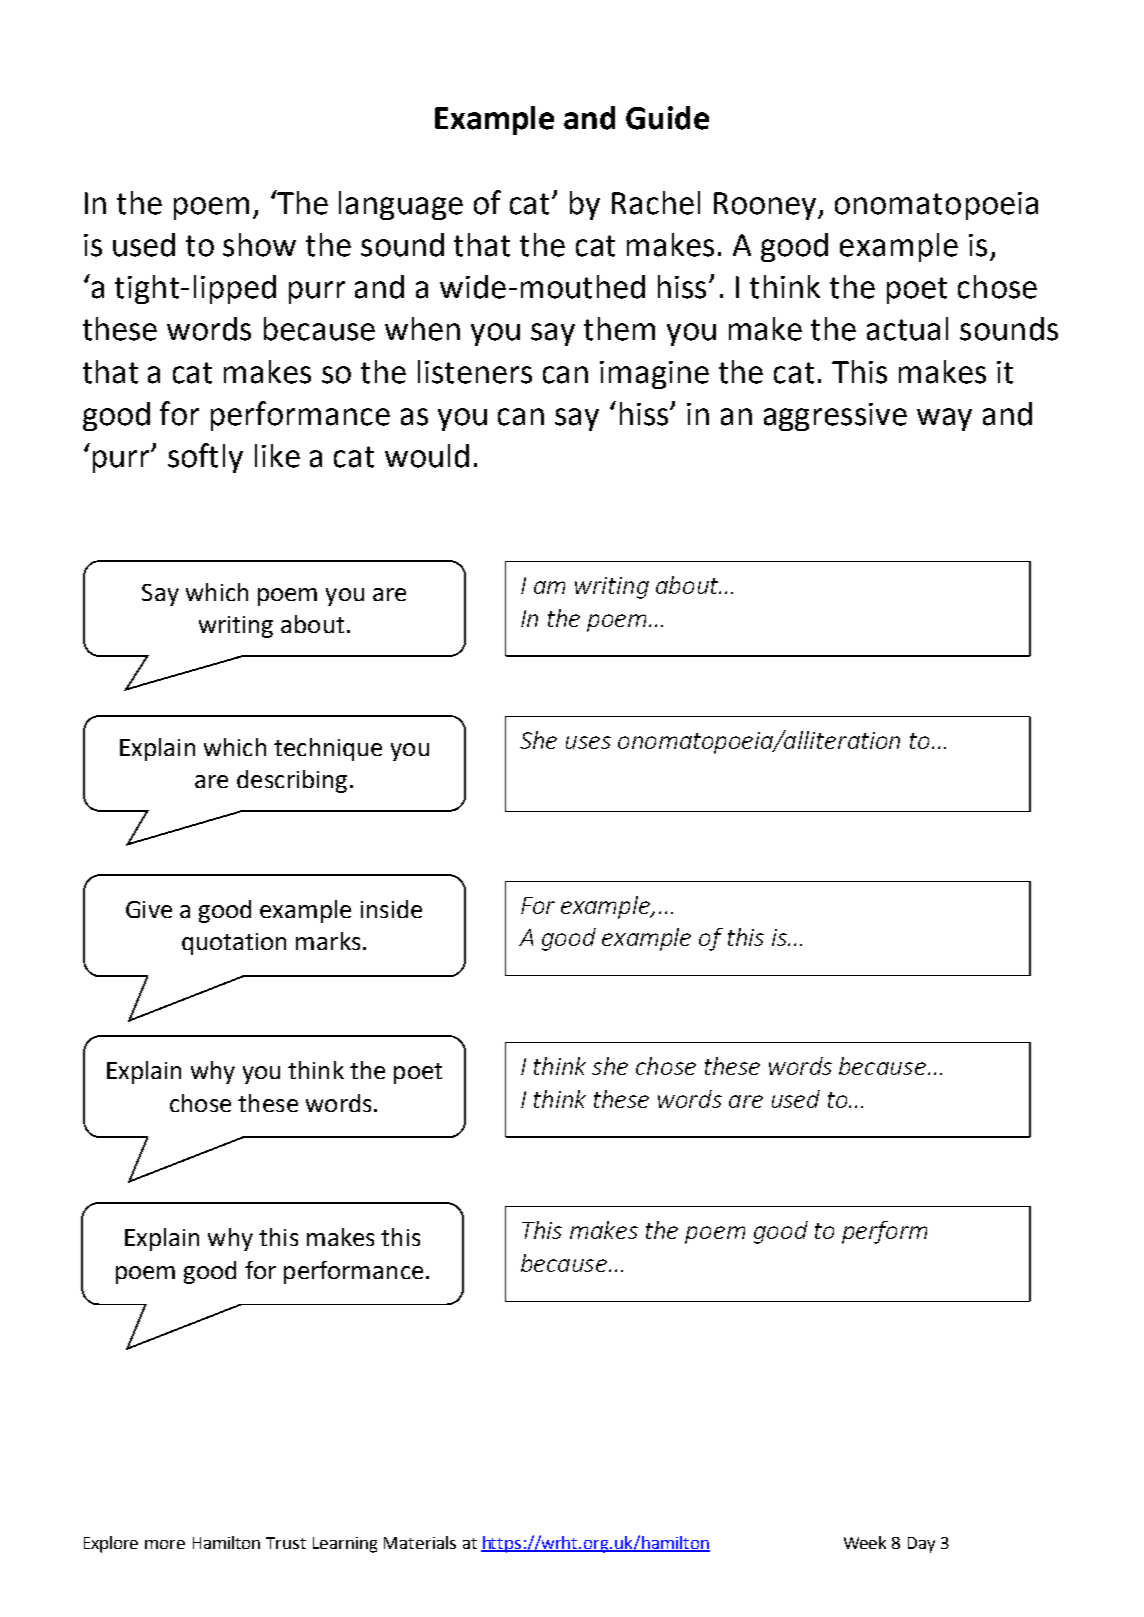 The width and height of the image is (1144, 1617). I want to click on Rooney, so click(766, 206).
